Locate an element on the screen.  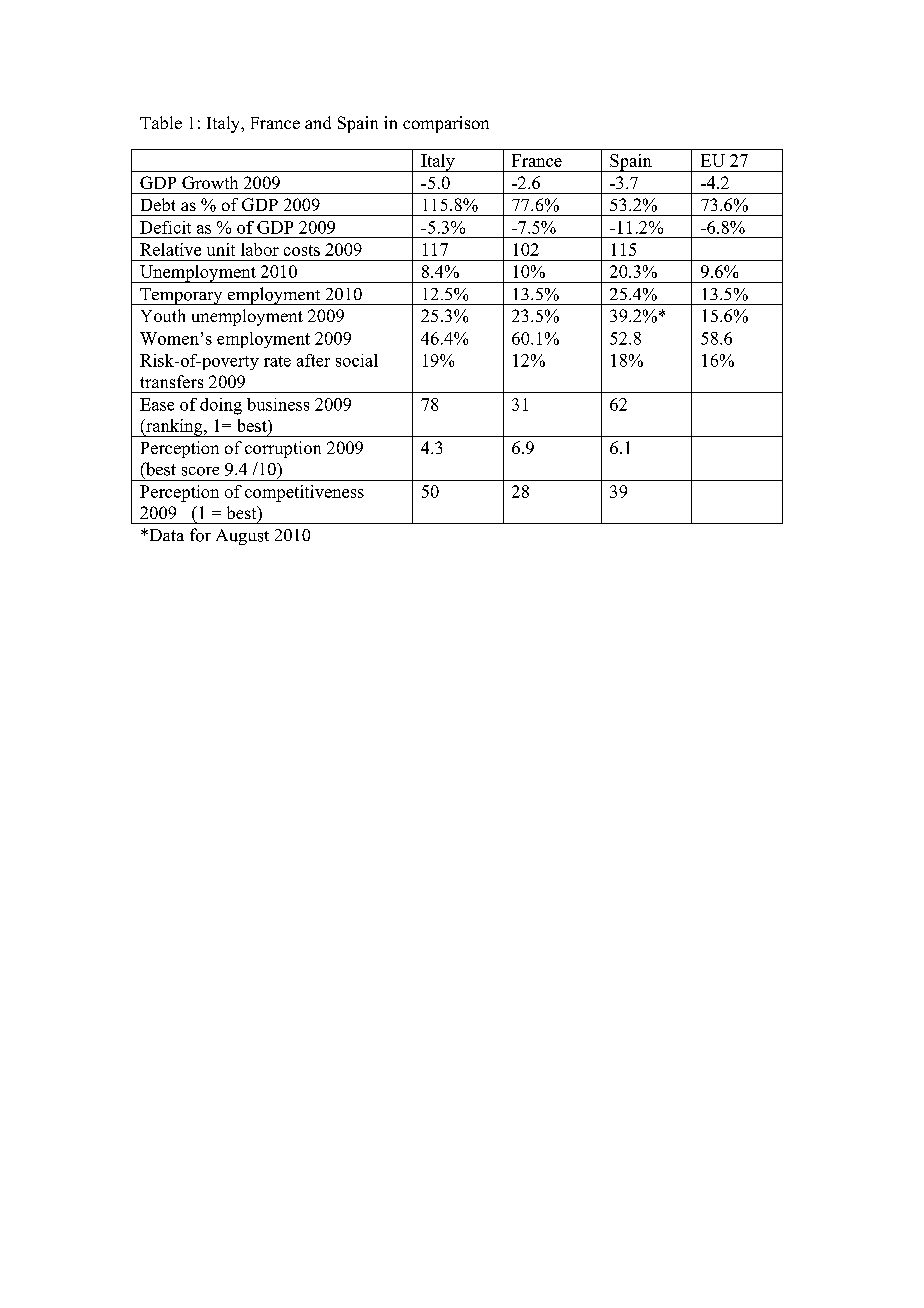
for is located at coordinates (200, 535).
